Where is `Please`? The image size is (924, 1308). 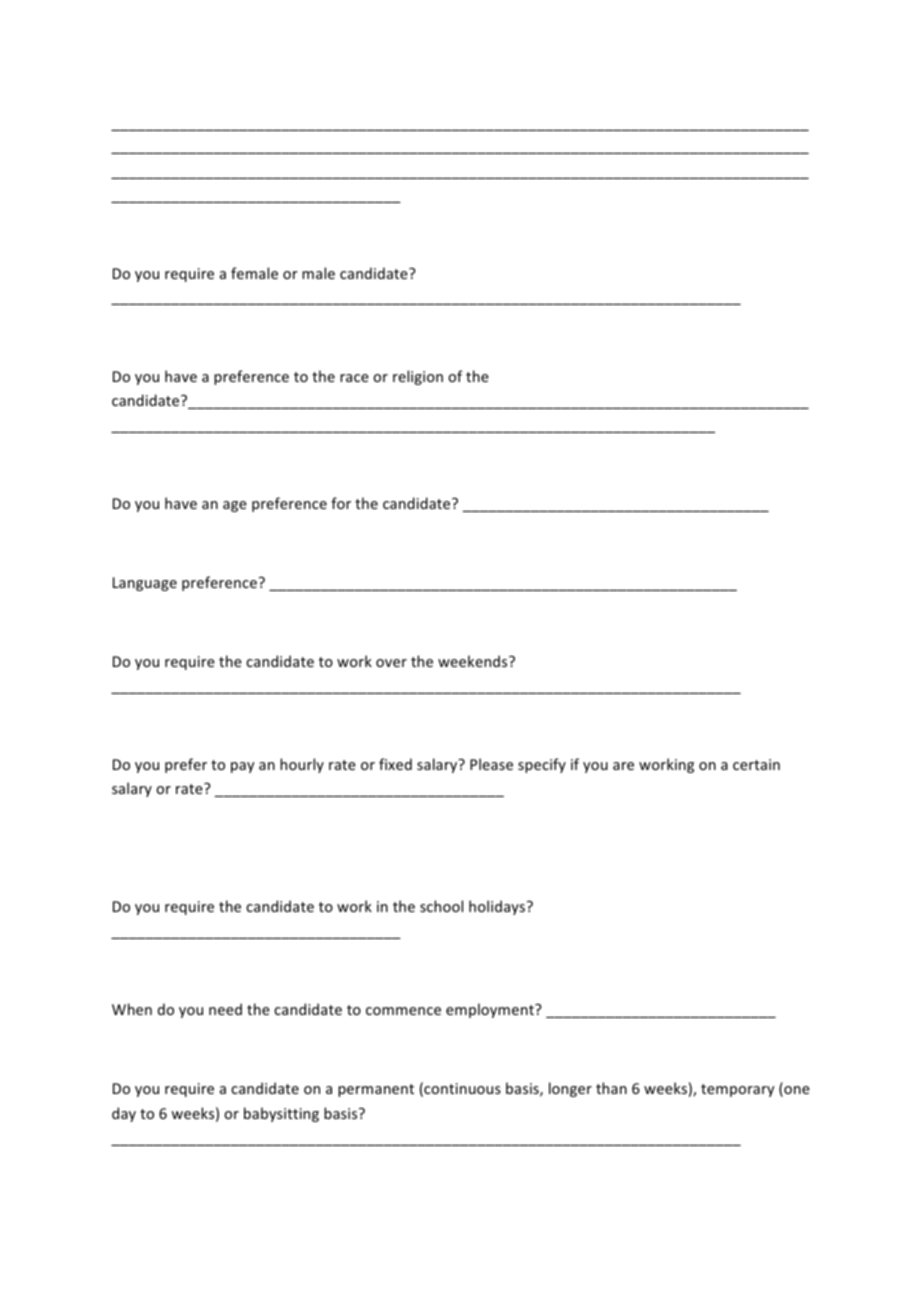
Please is located at coordinates (491, 764).
